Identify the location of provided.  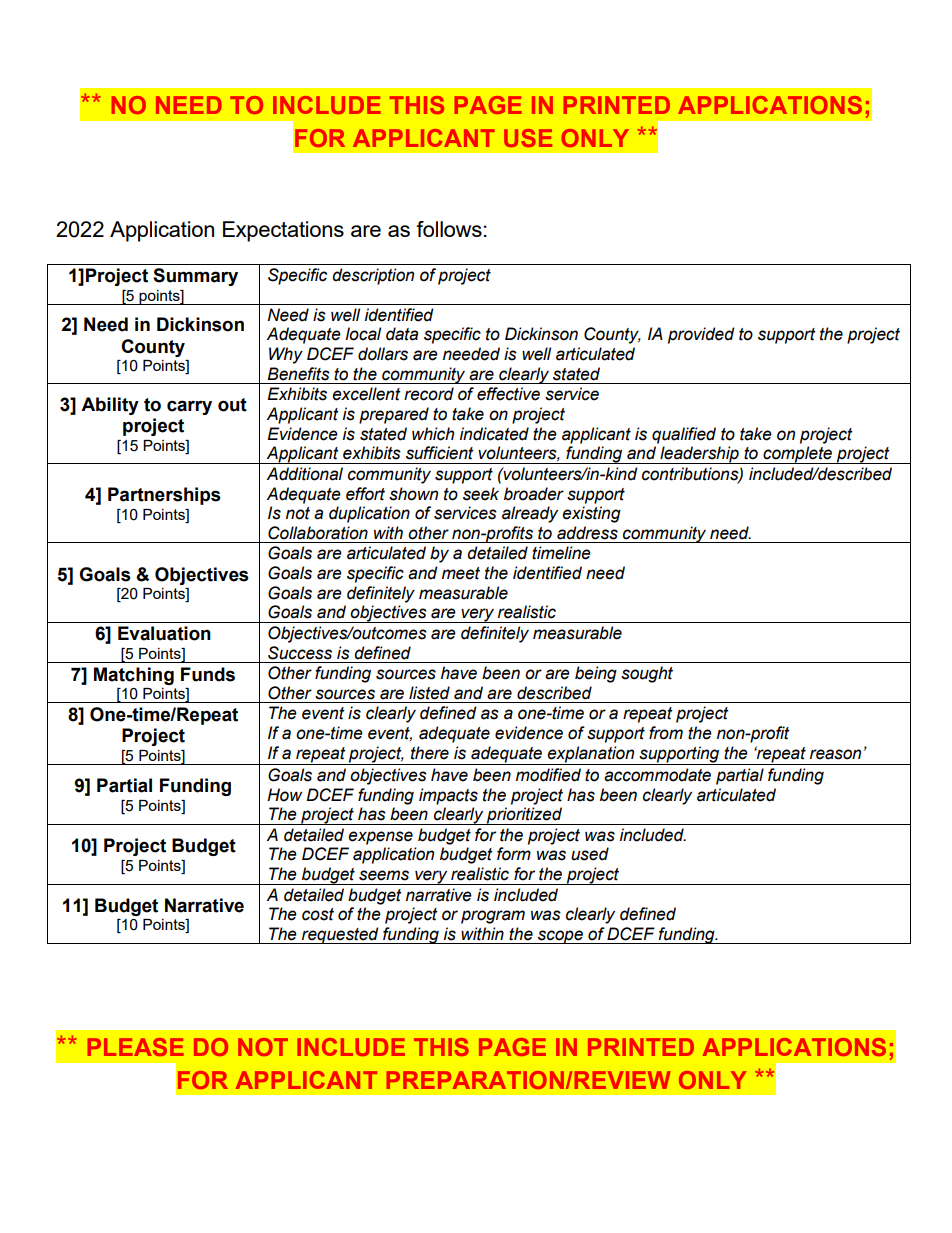
(701, 335).
